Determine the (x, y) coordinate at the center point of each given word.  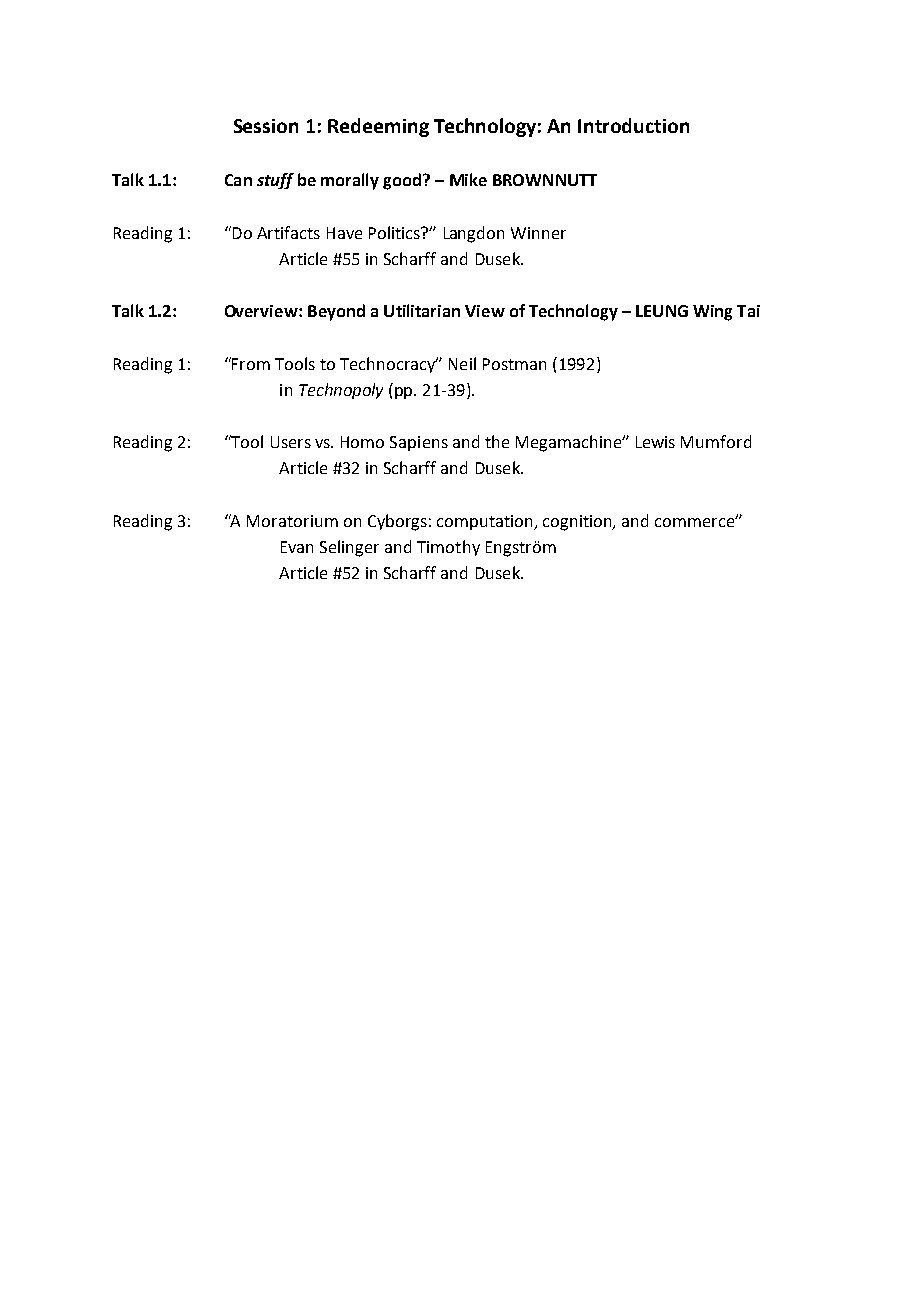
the (497, 441)
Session (266, 126)
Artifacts (288, 232)
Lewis (655, 442)
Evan (297, 547)
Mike (468, 179)
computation (486, 522)
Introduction (633, 125)
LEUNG (662, 311)
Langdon (474, 234)
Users (291, 442)
